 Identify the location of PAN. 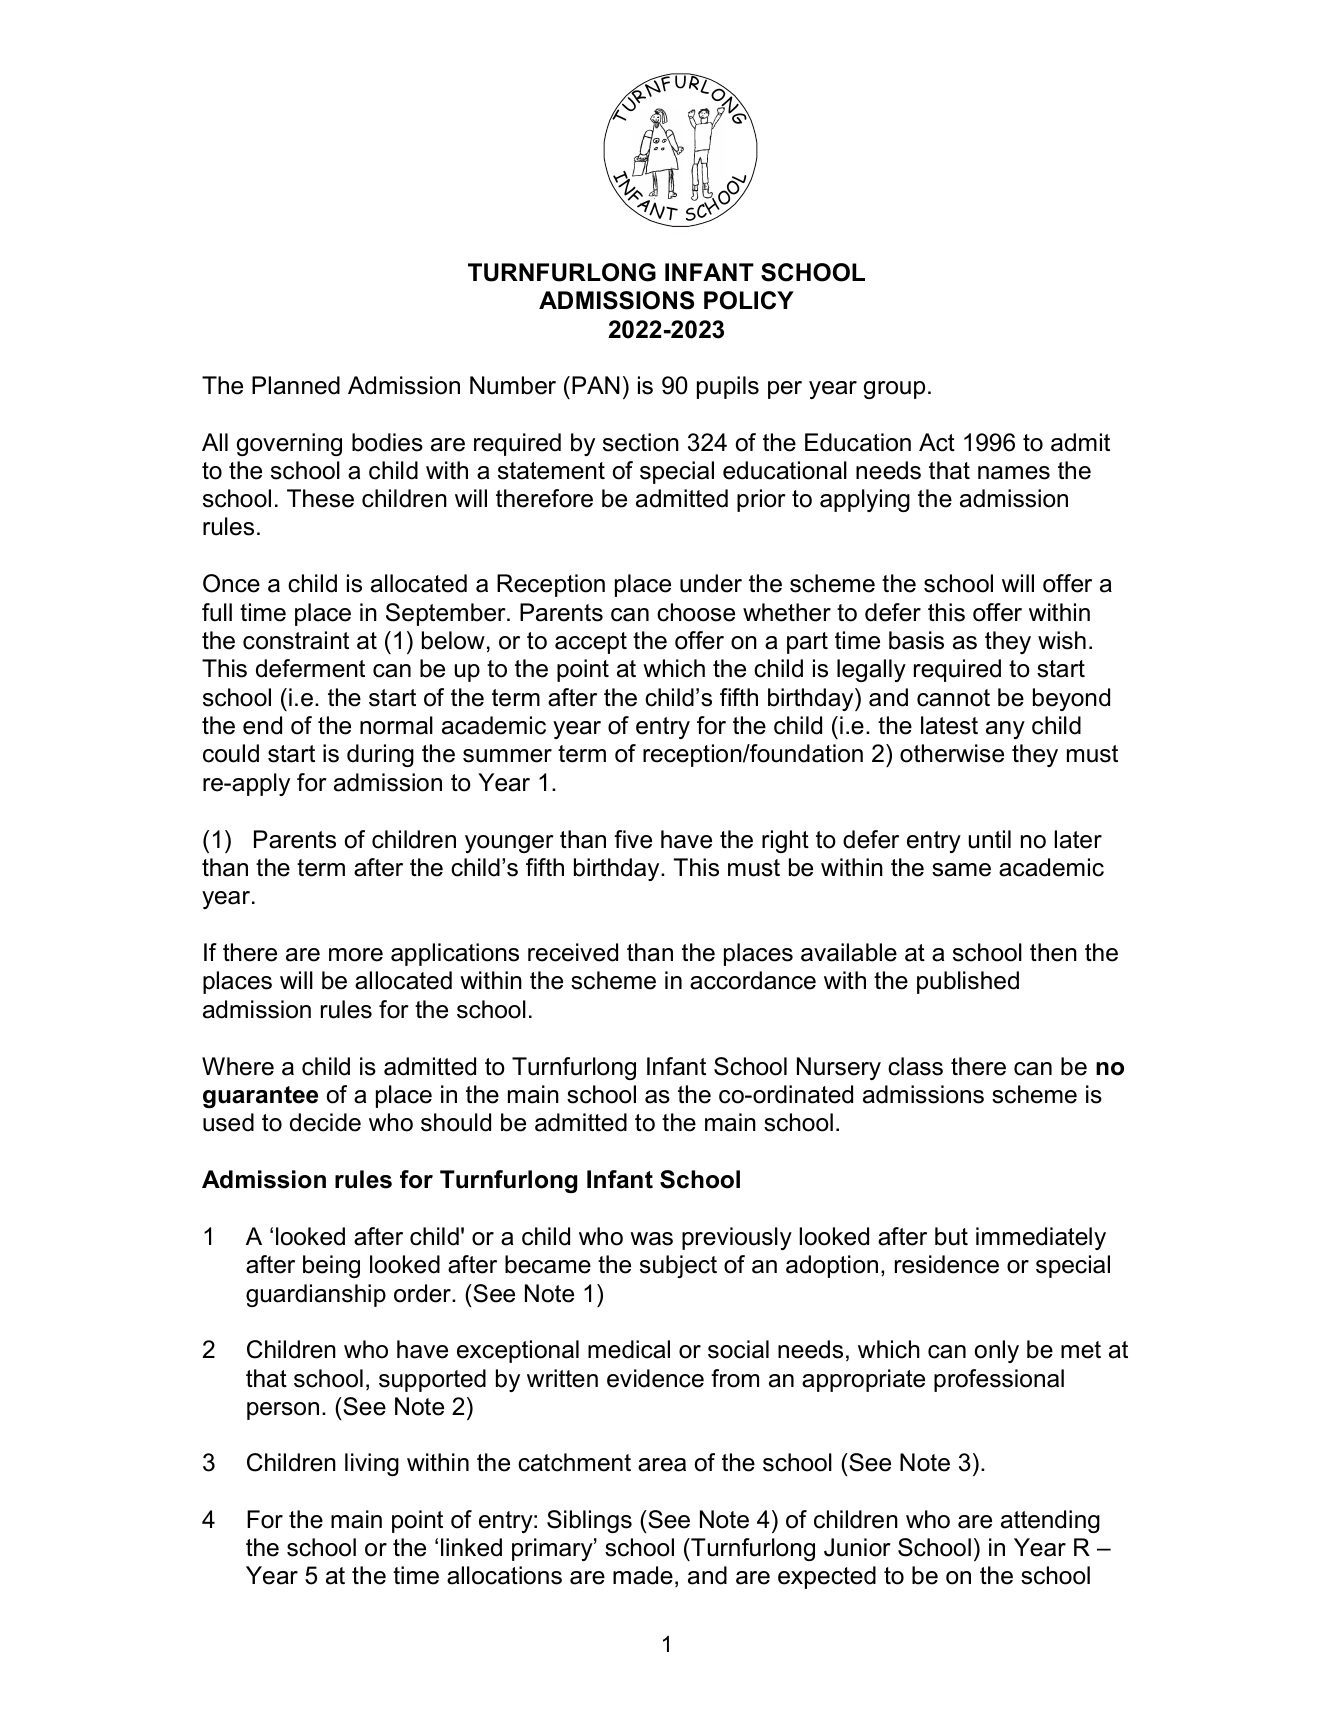
(596, 385).
